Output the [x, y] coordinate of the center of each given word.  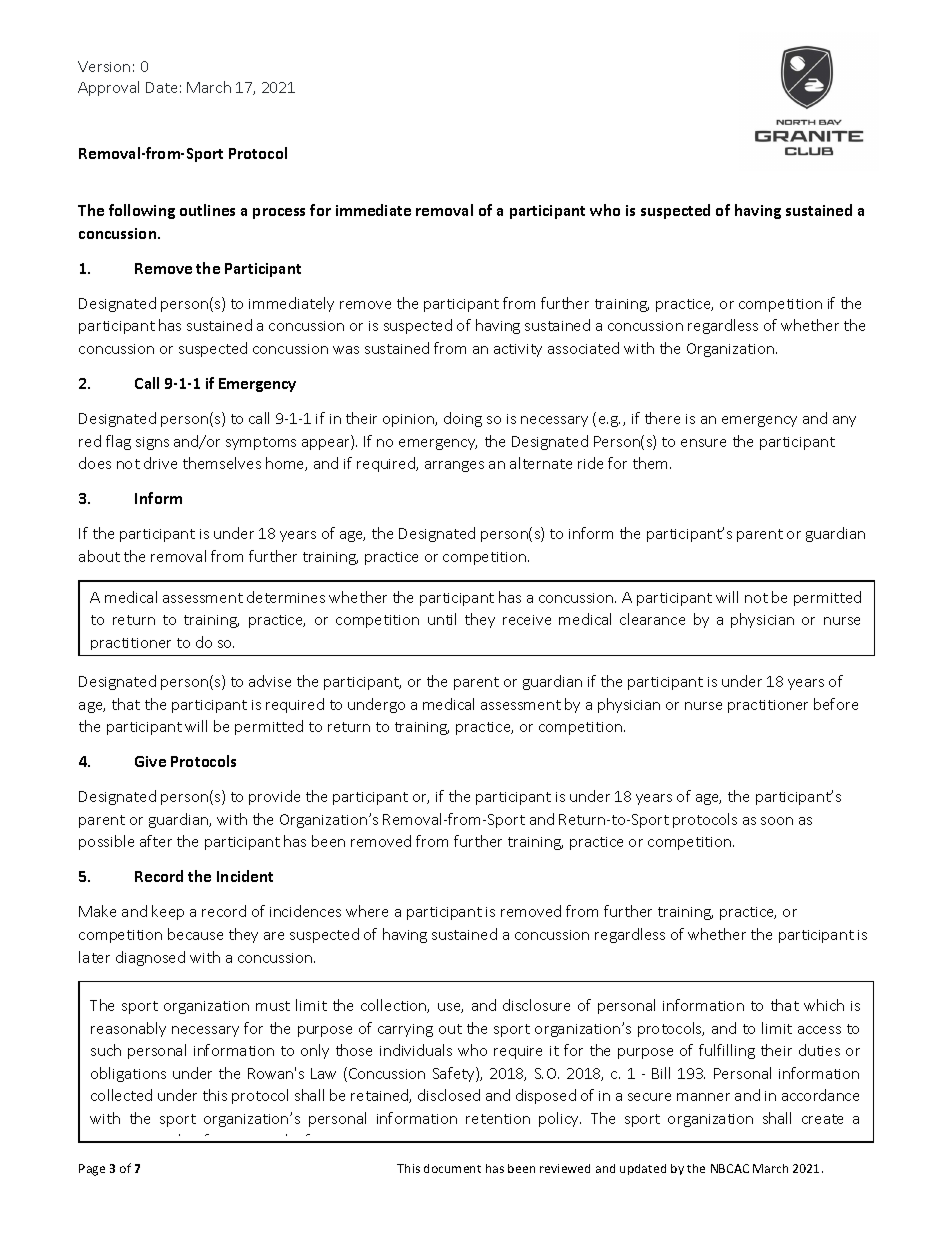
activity [518, 350]
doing [463, 419]
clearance [652, 619]
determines [286, 597]
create [822, 1119]
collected [121, 1095]
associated [583, 348]
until [442, 619]
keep [168, 912]
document [452, 1168]
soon [777, 821]
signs [152, 443]
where [367, 911]
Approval [108, 88]
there [662, 418]
